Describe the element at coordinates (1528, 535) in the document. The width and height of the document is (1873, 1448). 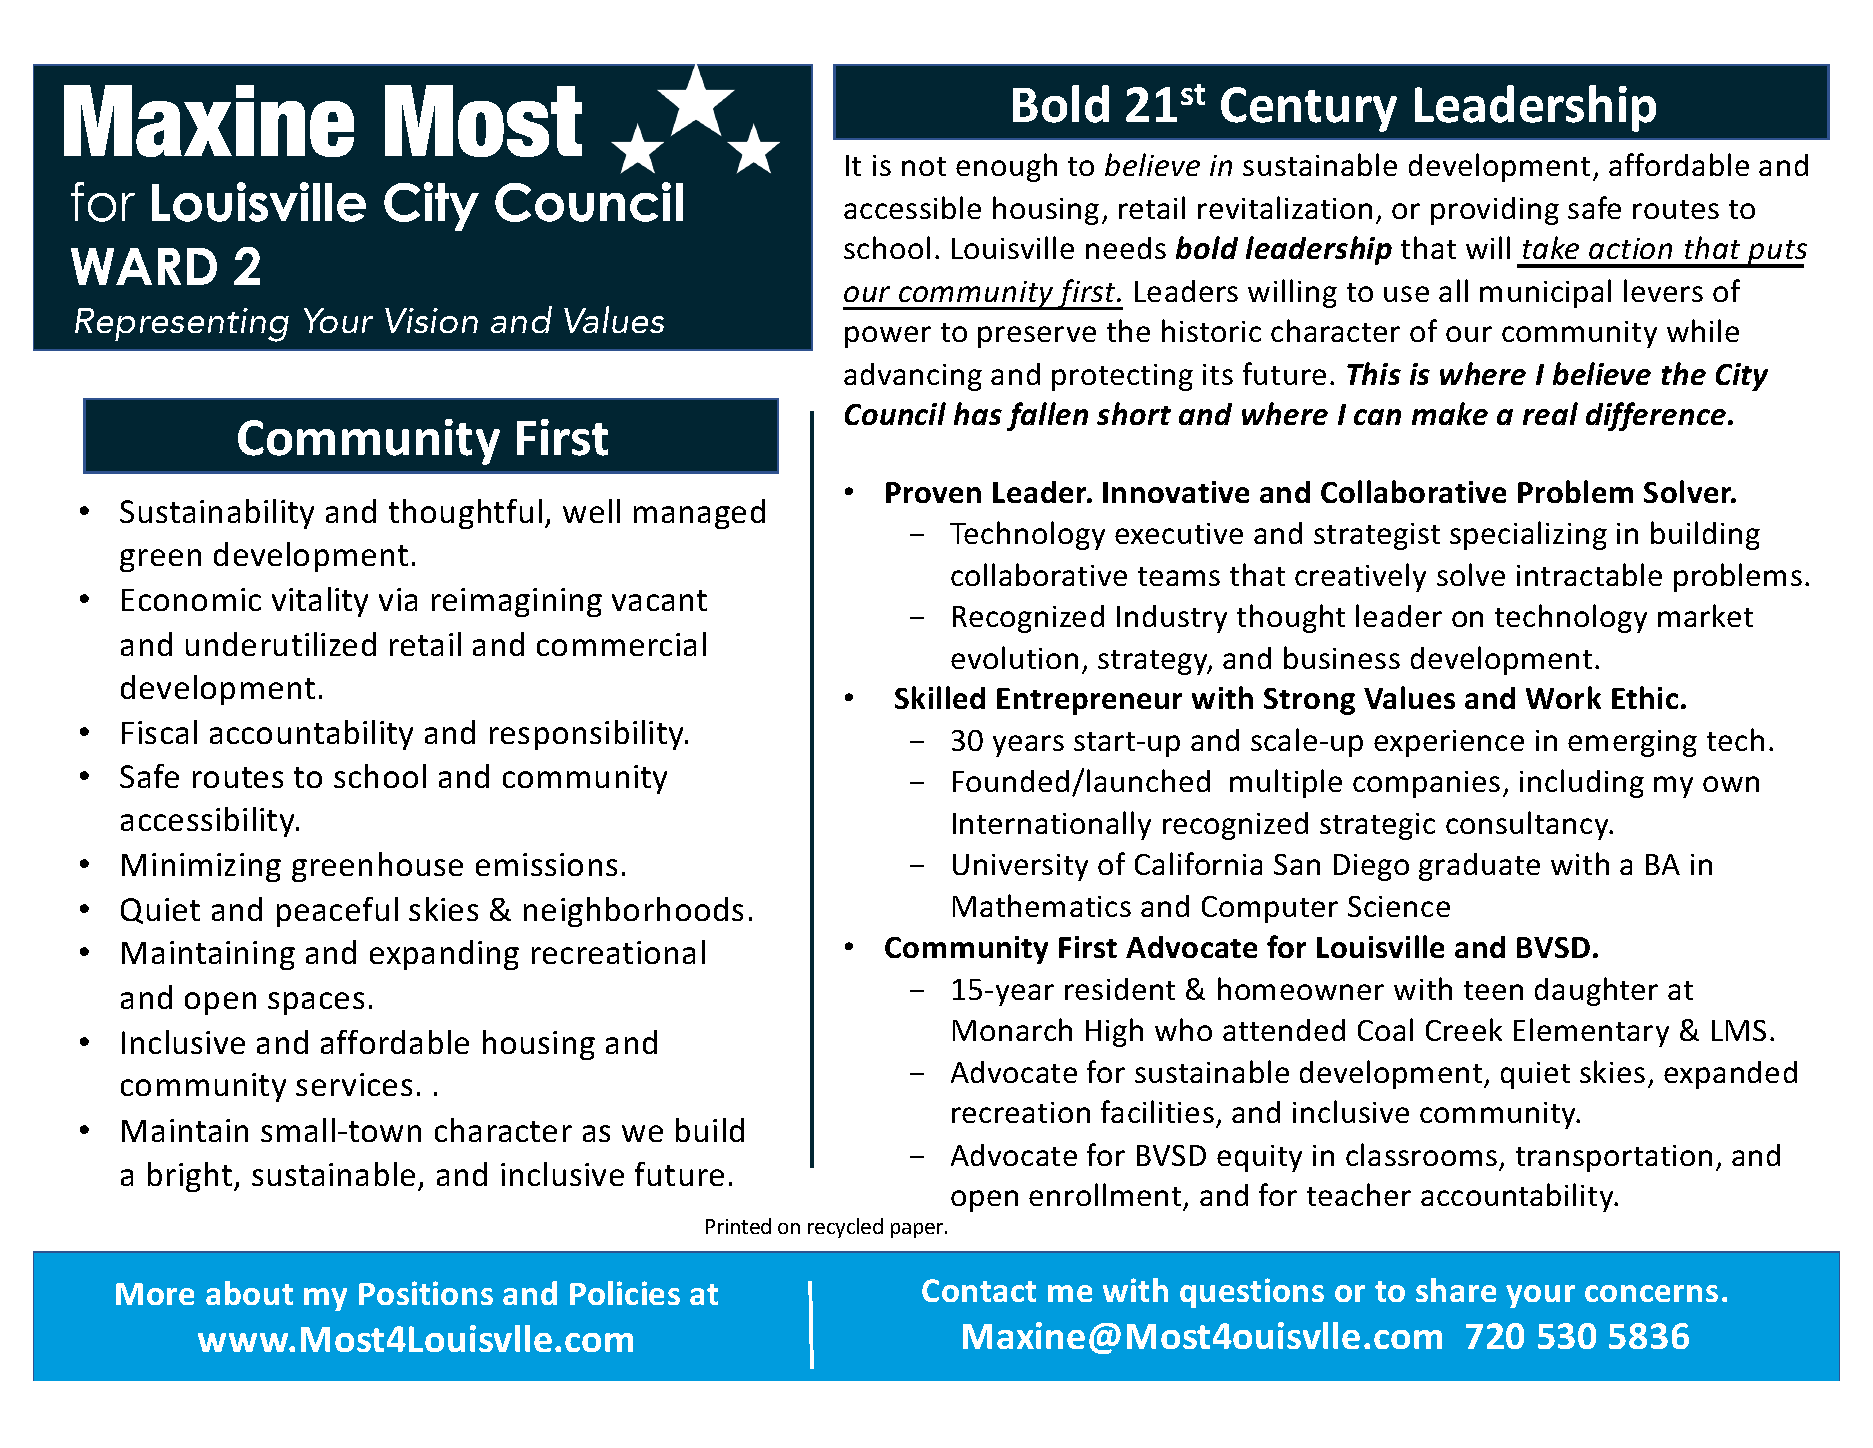
I see `specializing` at that location.
